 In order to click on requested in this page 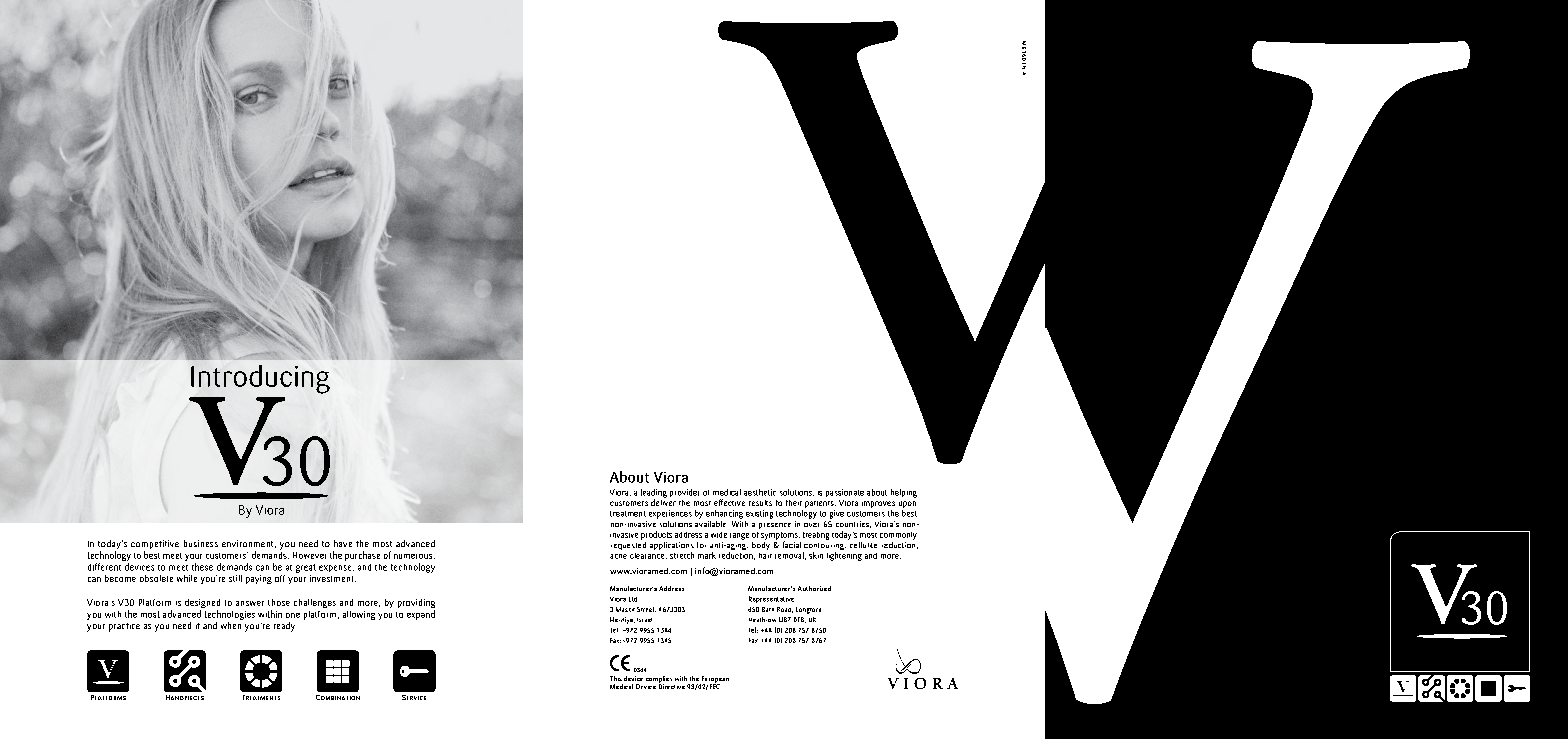, I will do `click(628, 544)`.
